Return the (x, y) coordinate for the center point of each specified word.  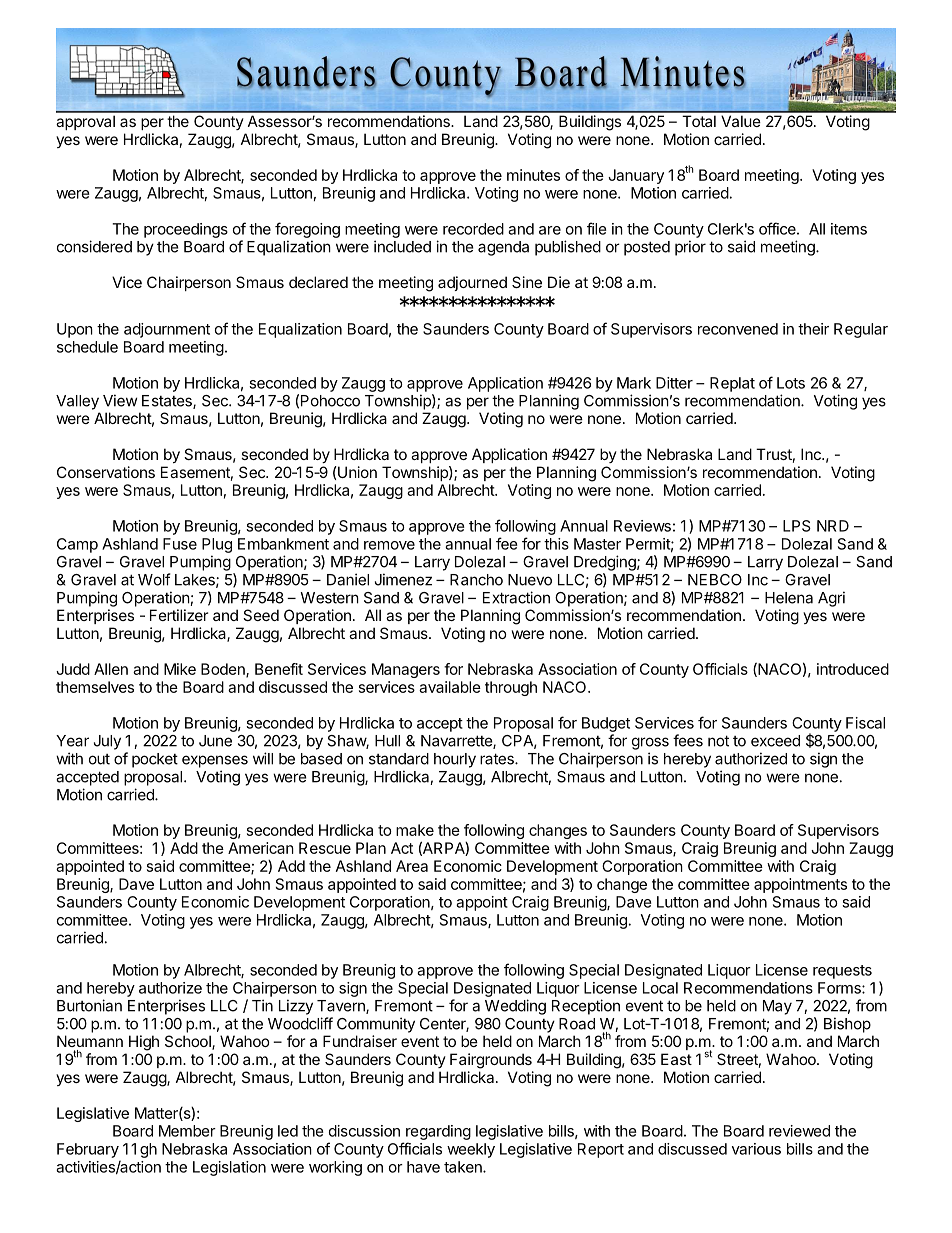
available (450, 687)
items (849, 229)
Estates (168, 402)
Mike (180, 669)
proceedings (186, 230)
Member (187, 1131)
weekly (471, 1150)
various (756, 1149)
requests (842, 972)
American (261, 848)
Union (356, 472)
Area (412, 866)
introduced (853, 669)
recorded (473, 229)
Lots (791, 383)
